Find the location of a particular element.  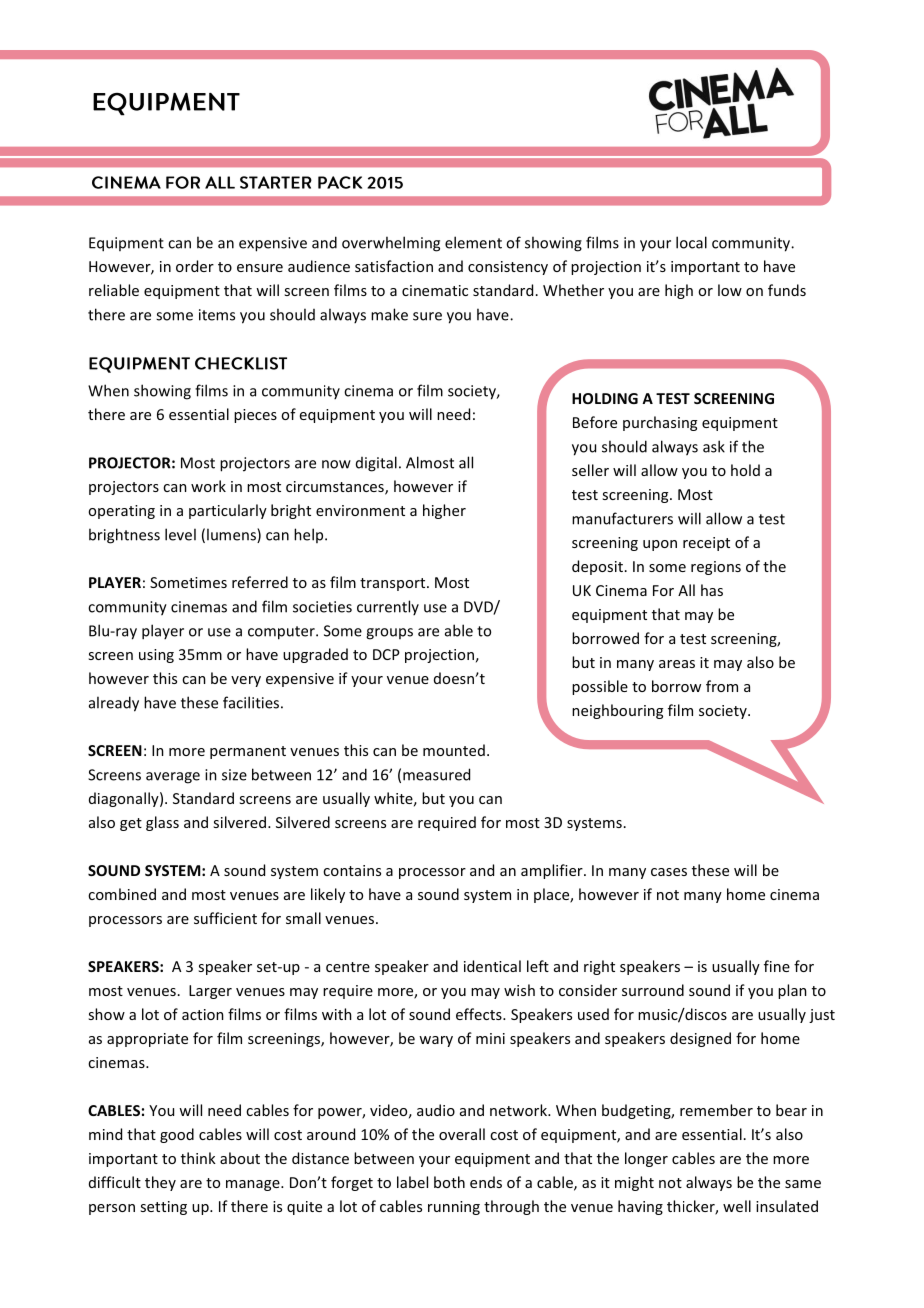

mounted is located at coordinates (454, 750).
